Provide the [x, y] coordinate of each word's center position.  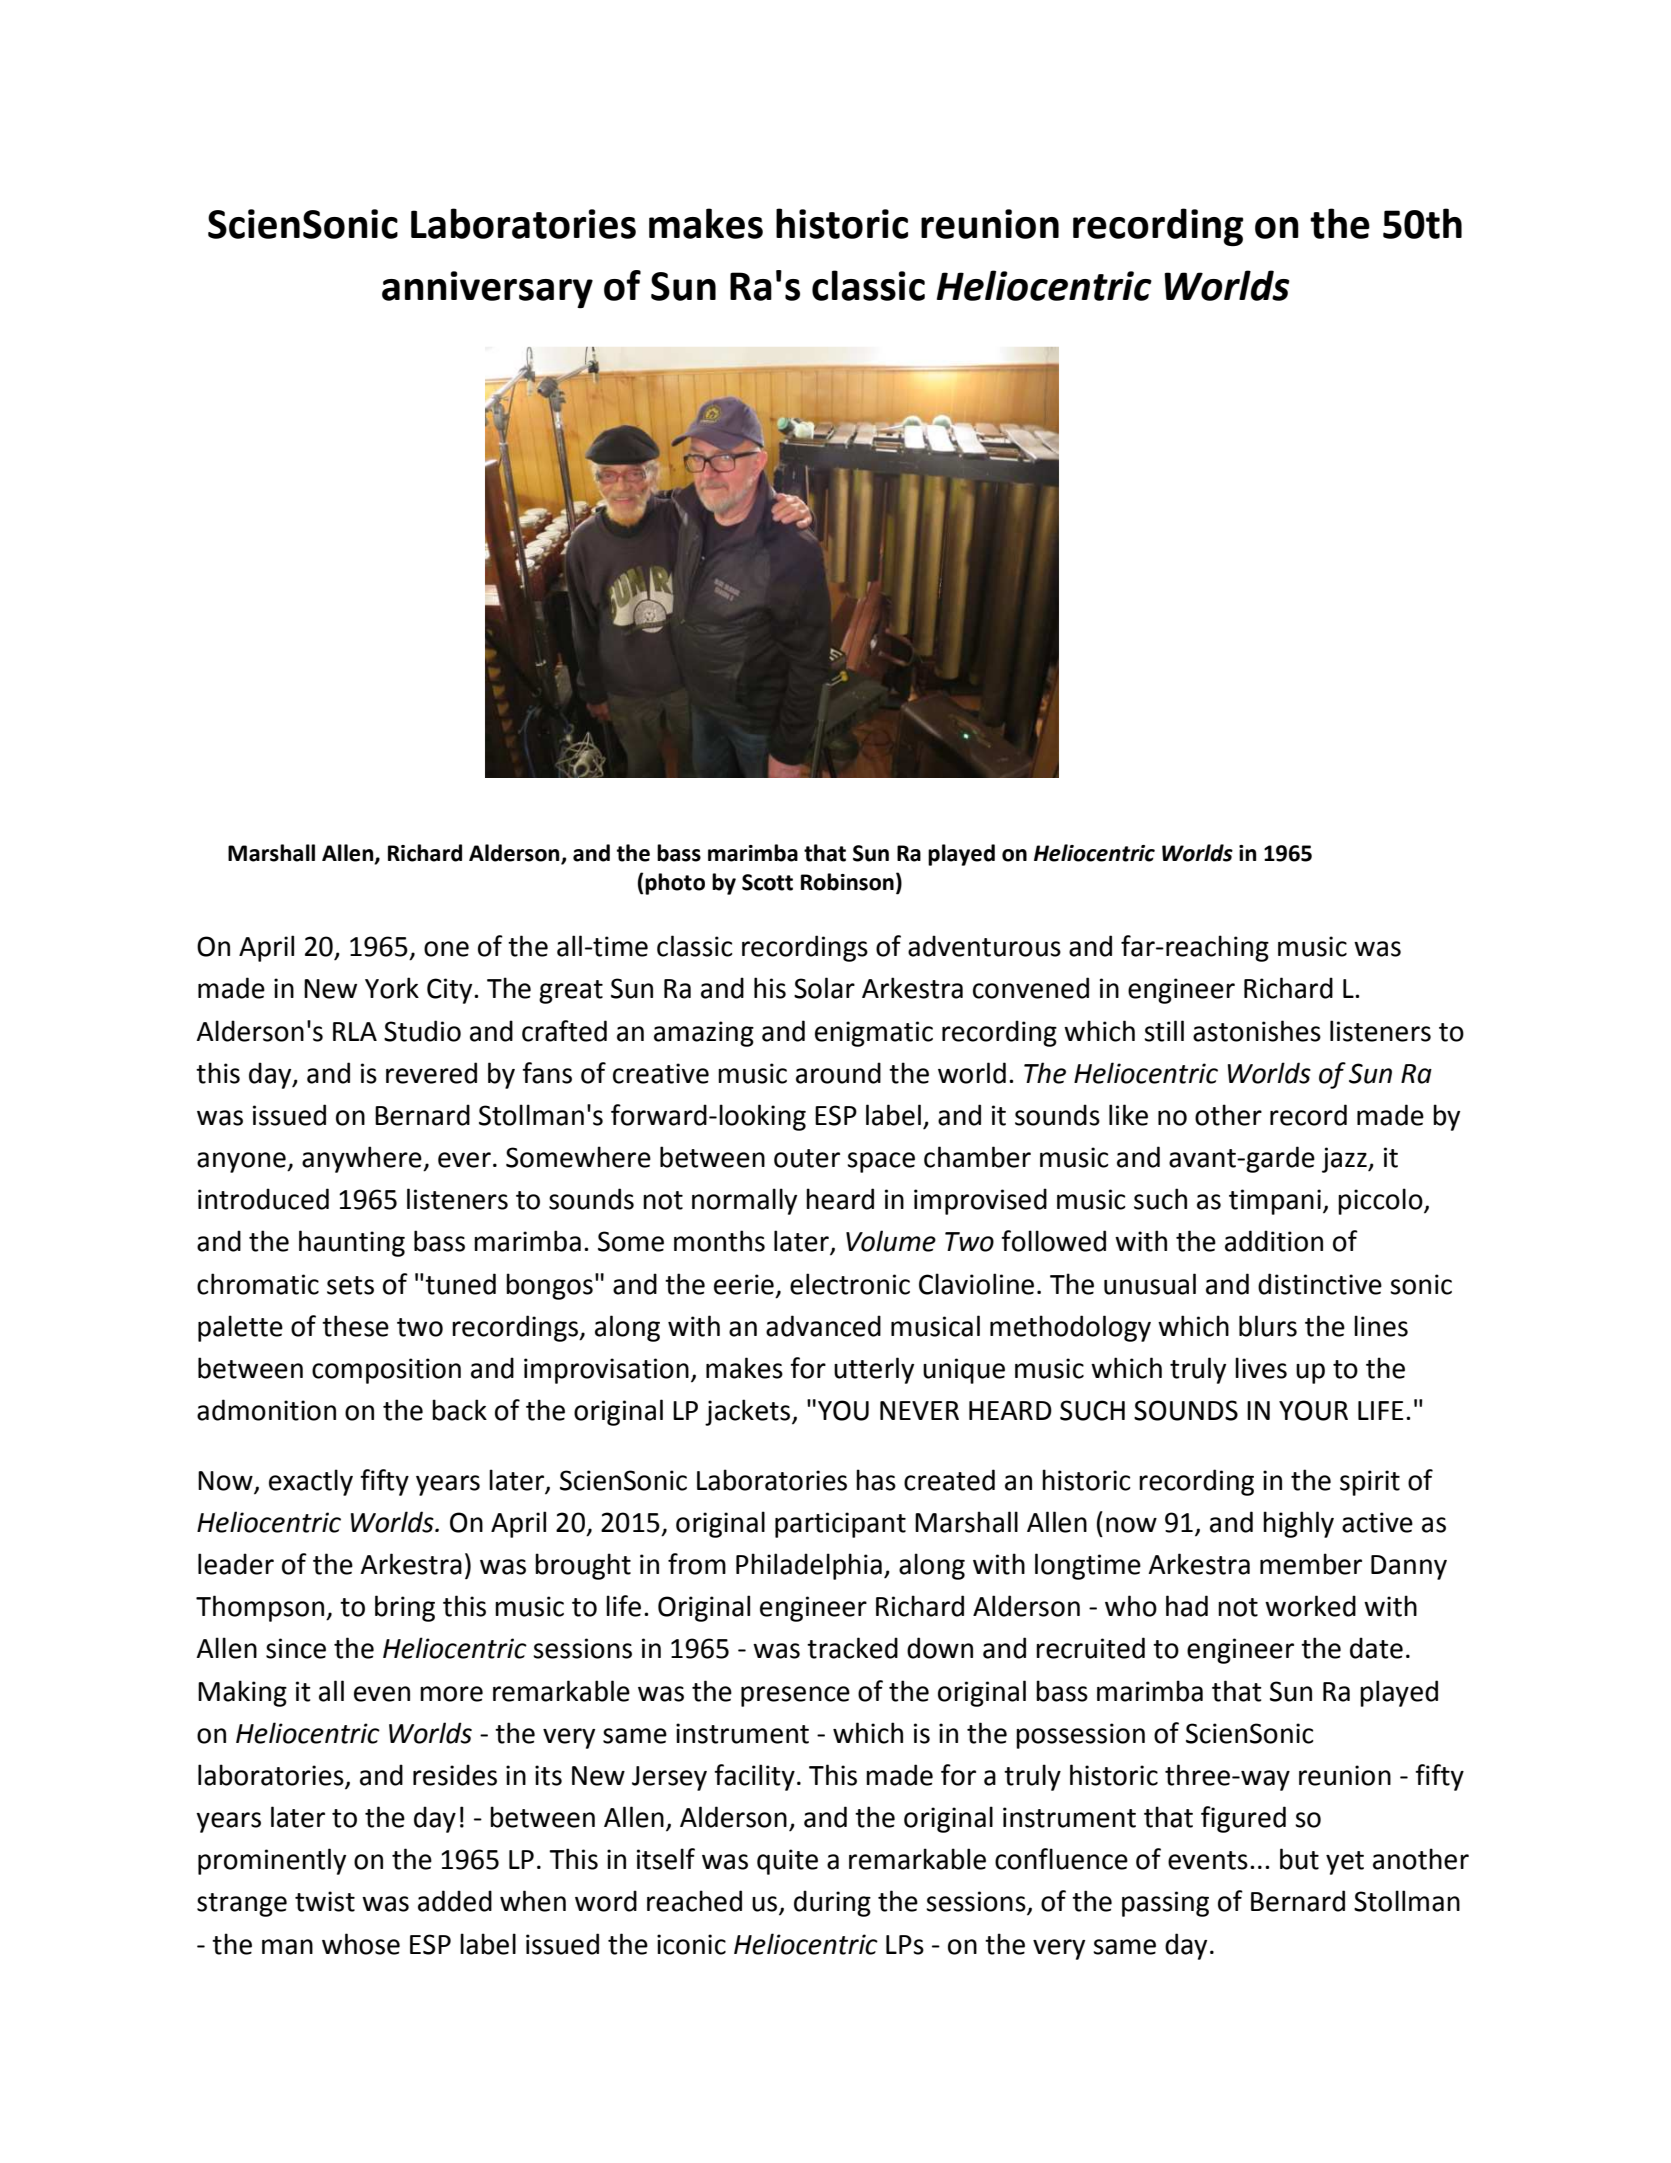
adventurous [984, 946]
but [1299, 1859]
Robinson [847, 882]
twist [325, 1901]
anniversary [487, 289]
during [832, 1903]
